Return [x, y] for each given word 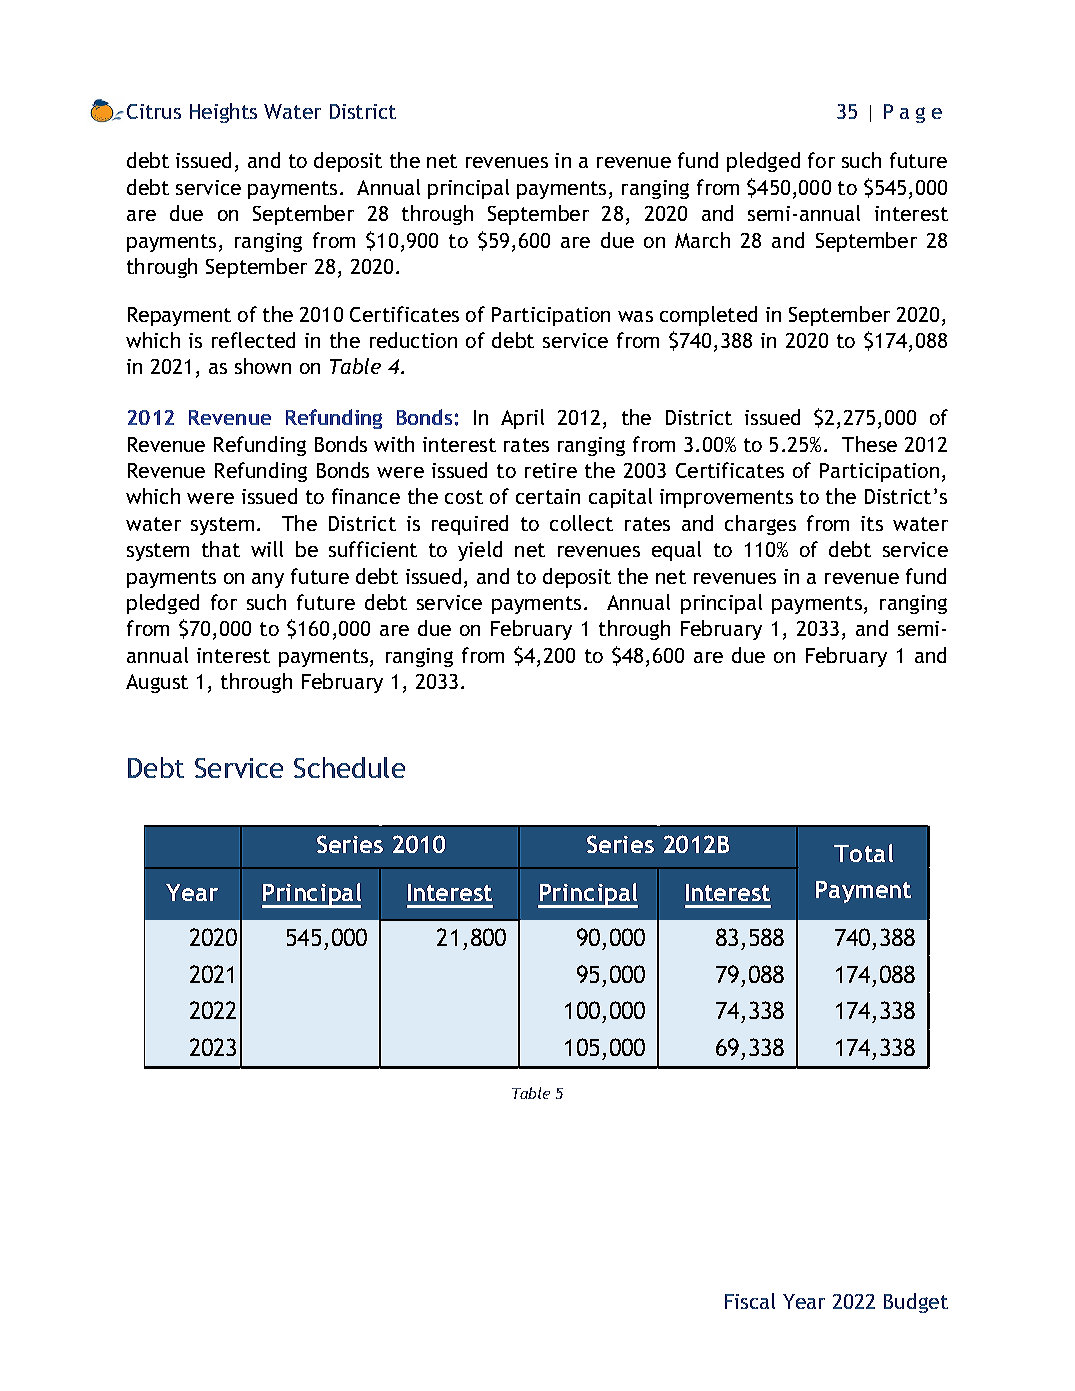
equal [676, 551]
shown [263, 366]
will [267, 549]
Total [863, 853]
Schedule [349, 767]
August [157, 683]
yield [480, 551]
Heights [223, 113]
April [522, 419]
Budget [916, 1303]
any [268, 580]
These [869, 444]
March [702, 240]
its [872, 523]
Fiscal [750, 1301]
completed [708, 316]
